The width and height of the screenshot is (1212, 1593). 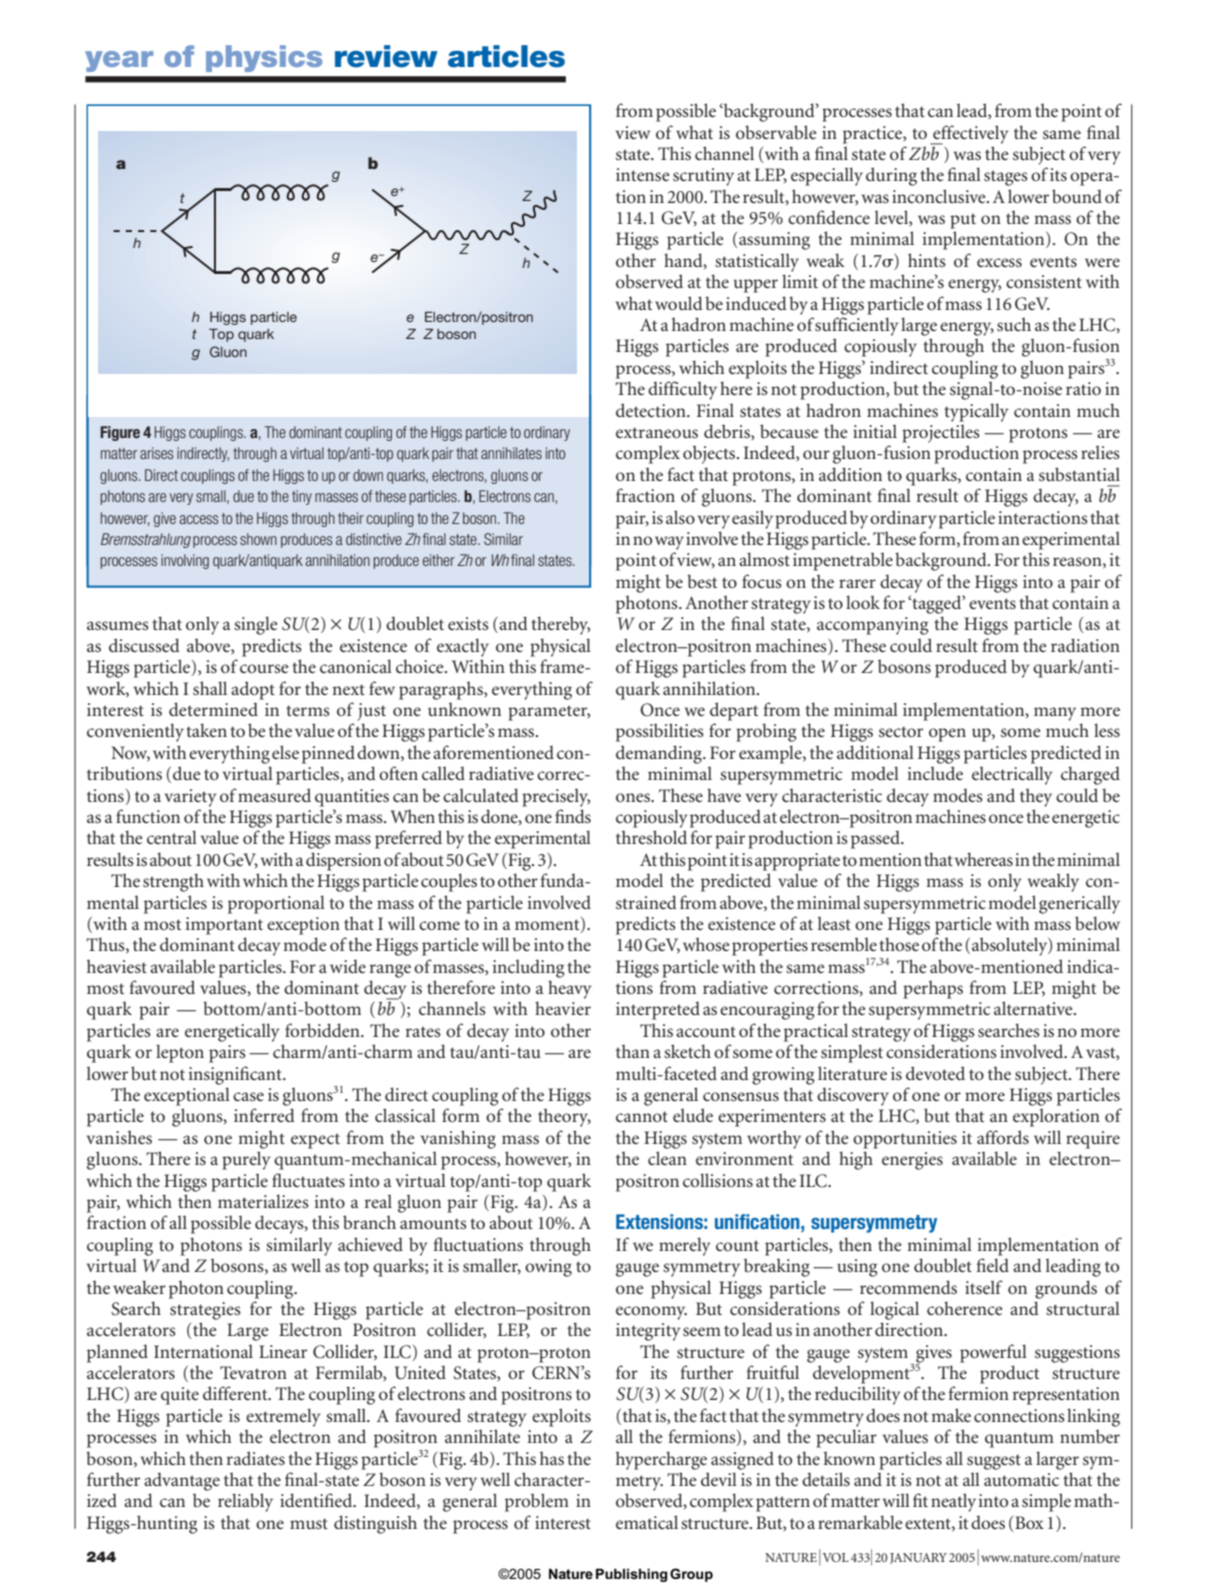 I want to click on look, so click(x=863, y=602).
